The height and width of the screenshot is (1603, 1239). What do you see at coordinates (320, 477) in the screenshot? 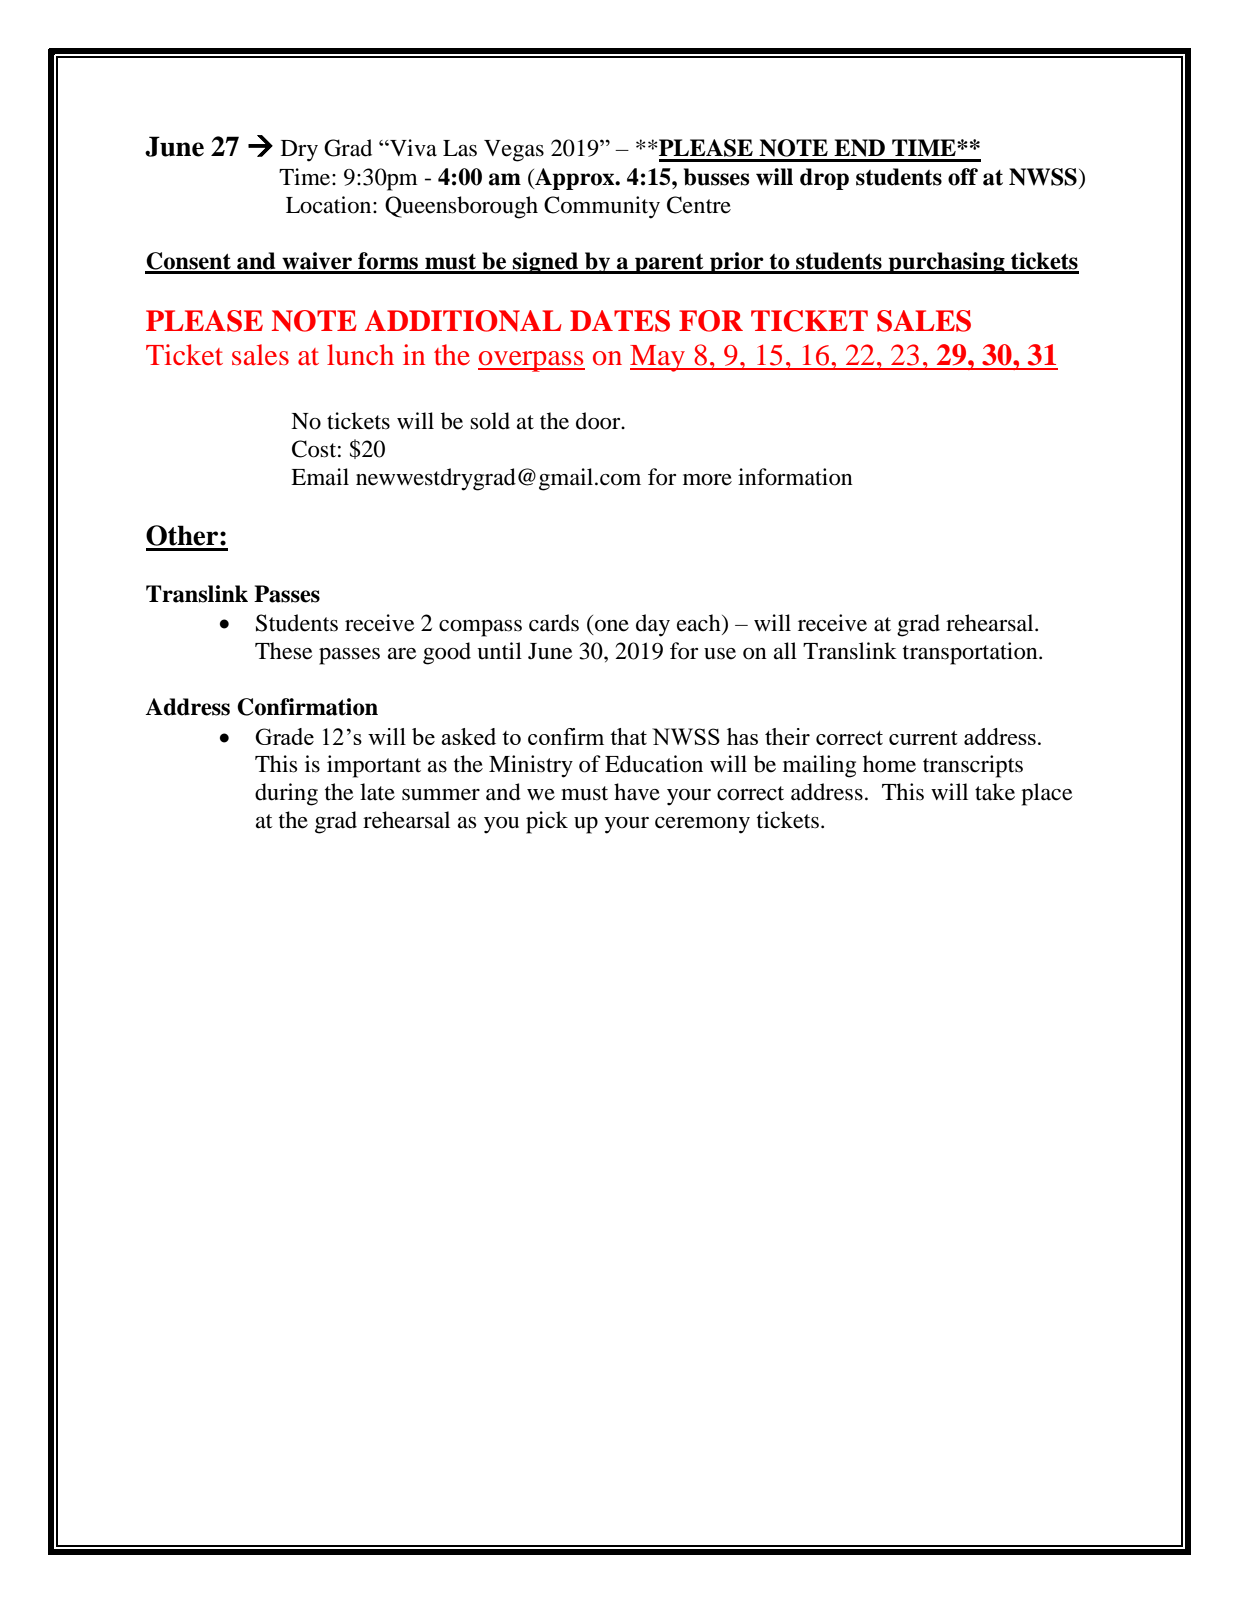
I see `Email` at bounding box center [320, 477].
